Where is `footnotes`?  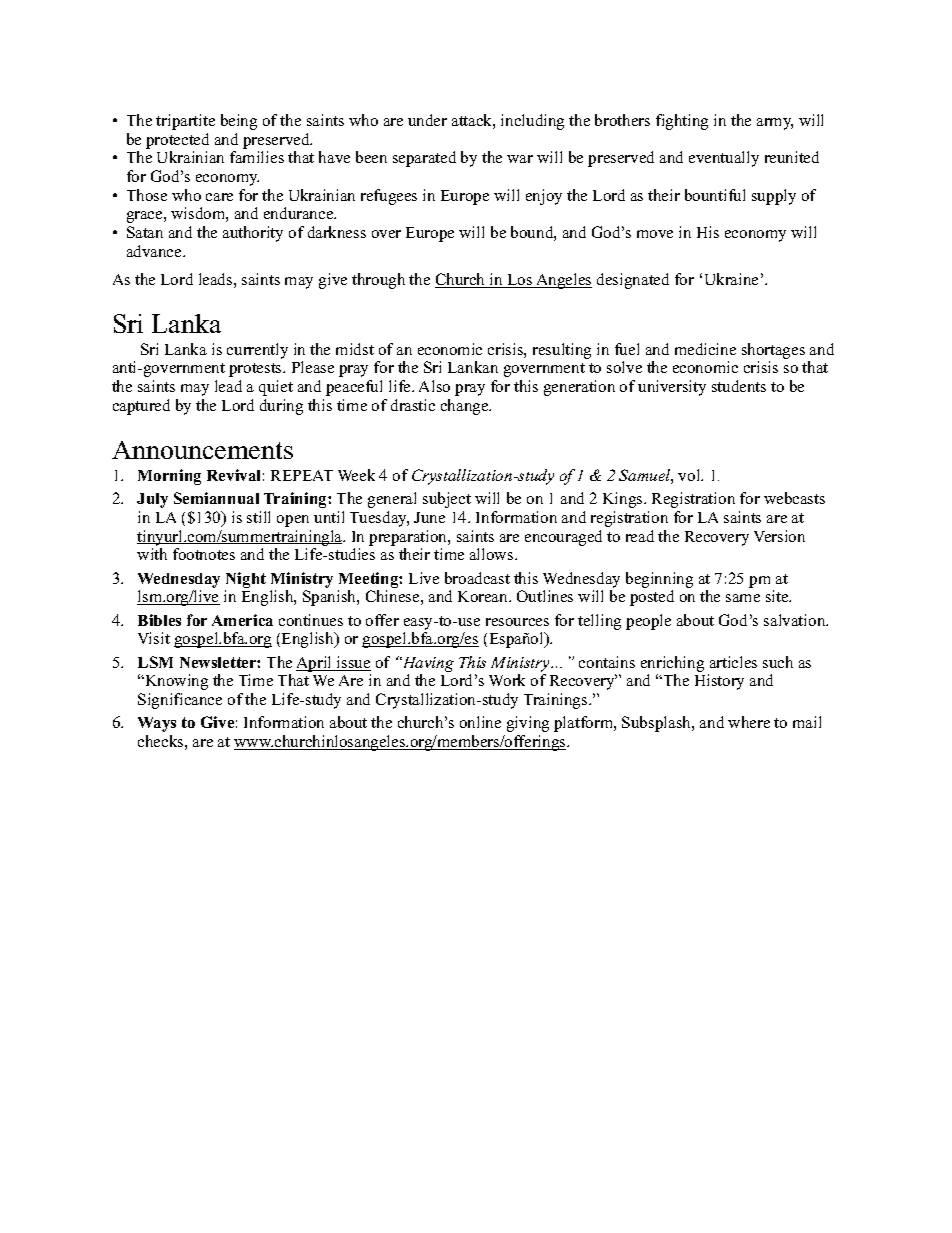
footnotes is located at coordinates (204, 554).
